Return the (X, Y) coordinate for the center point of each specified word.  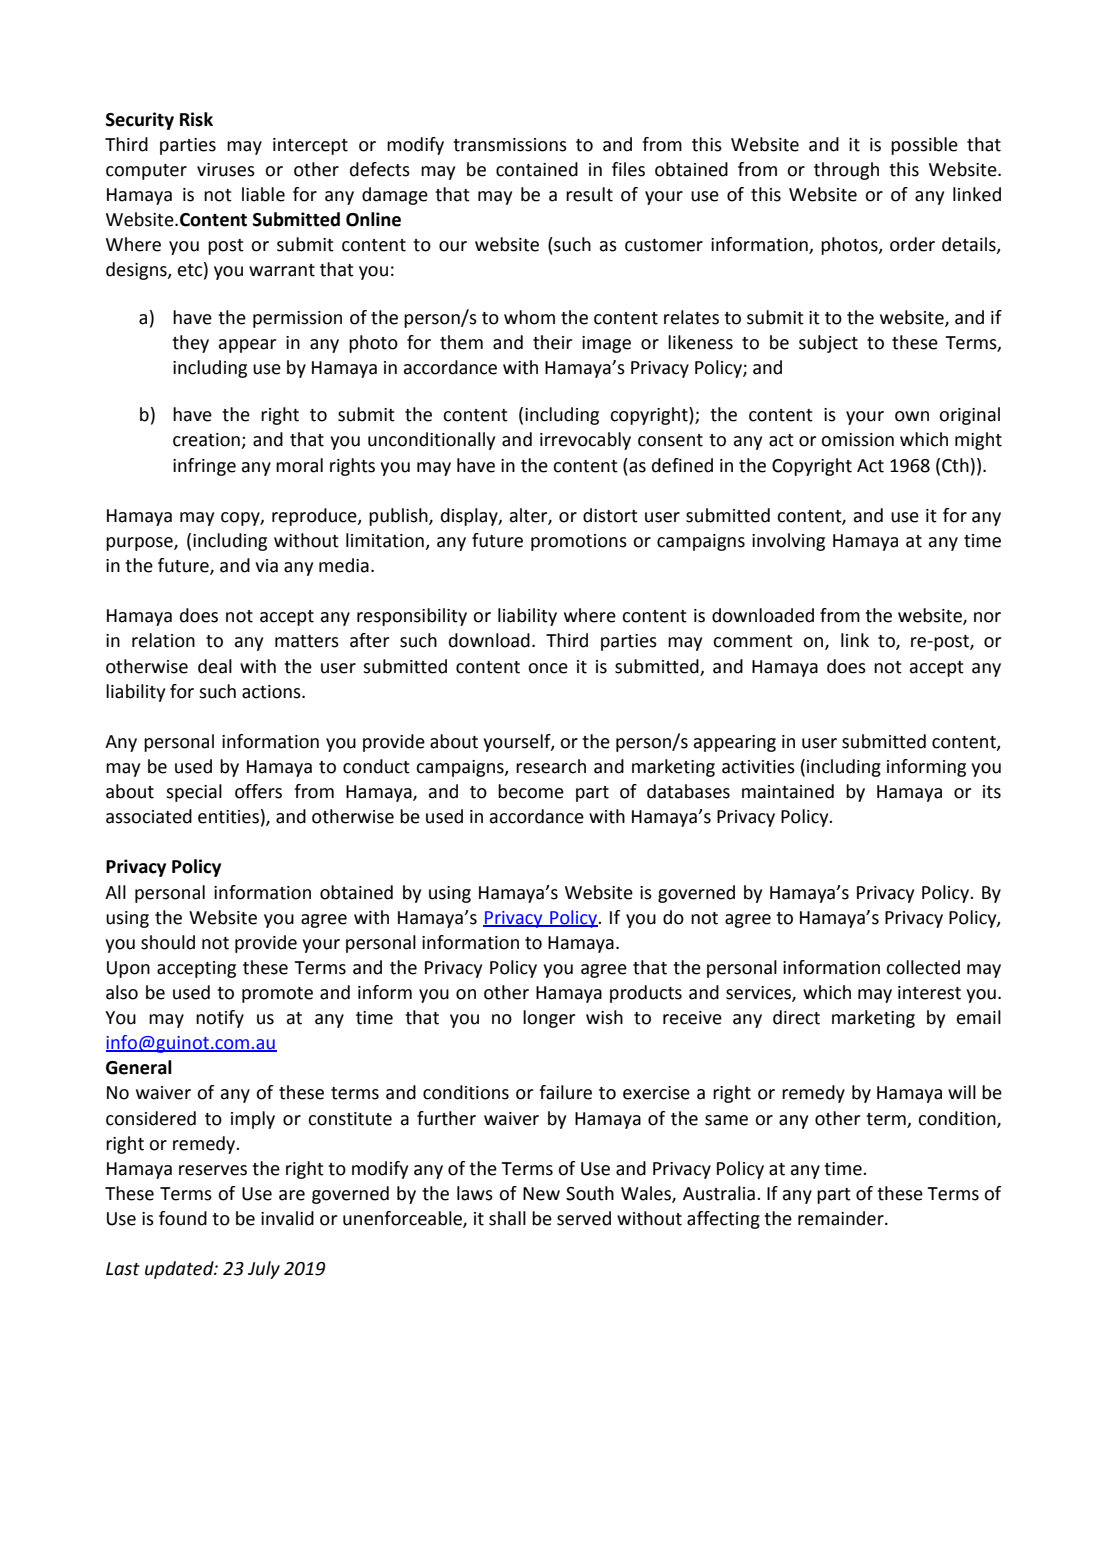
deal (215, 666)
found (183, 1218)
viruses (226, 170)
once (548, 668)
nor (987, 617)
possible (924, 146)
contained (537, 169)
